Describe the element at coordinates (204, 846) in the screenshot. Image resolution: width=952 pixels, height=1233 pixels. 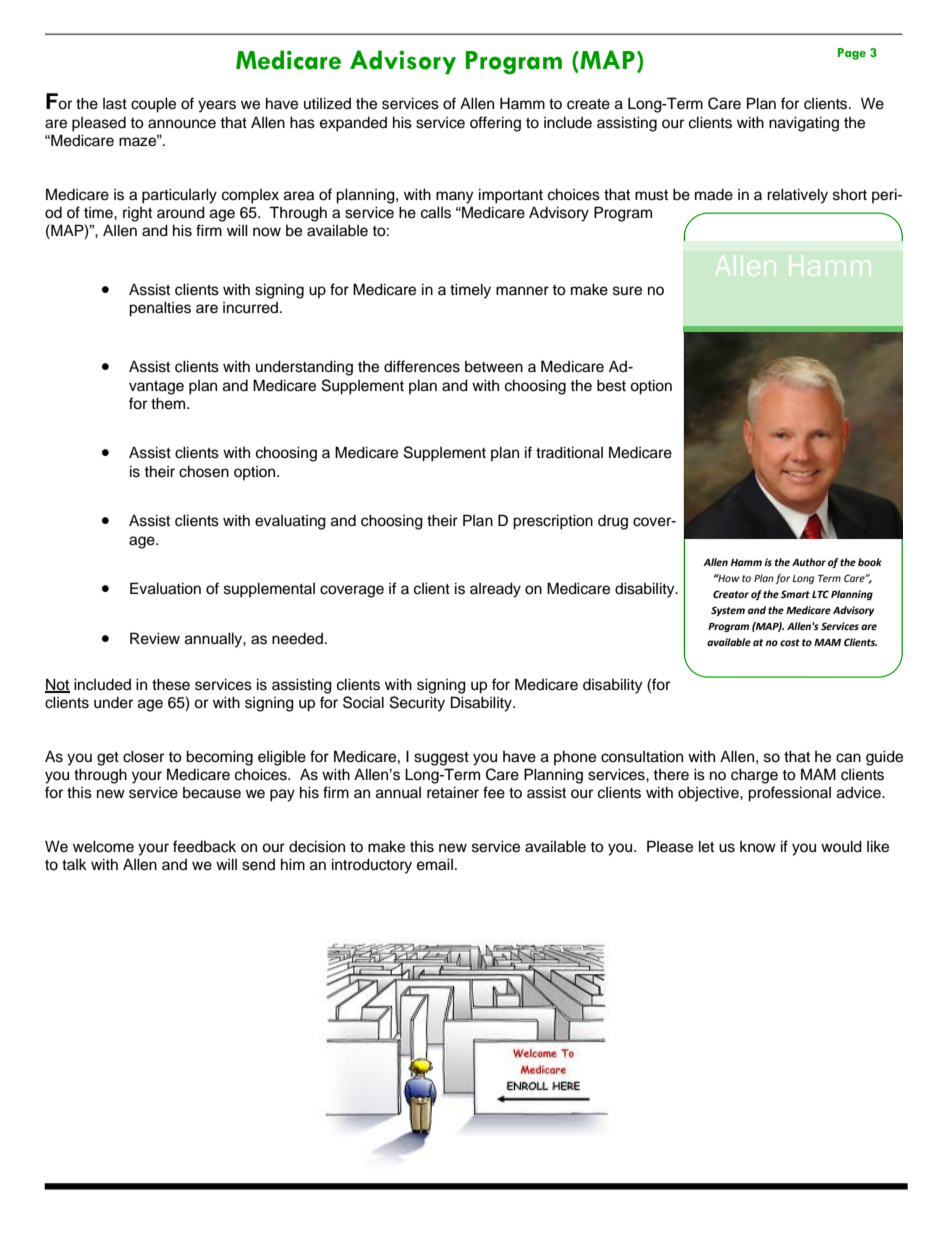
I see `feedback` at that location.
